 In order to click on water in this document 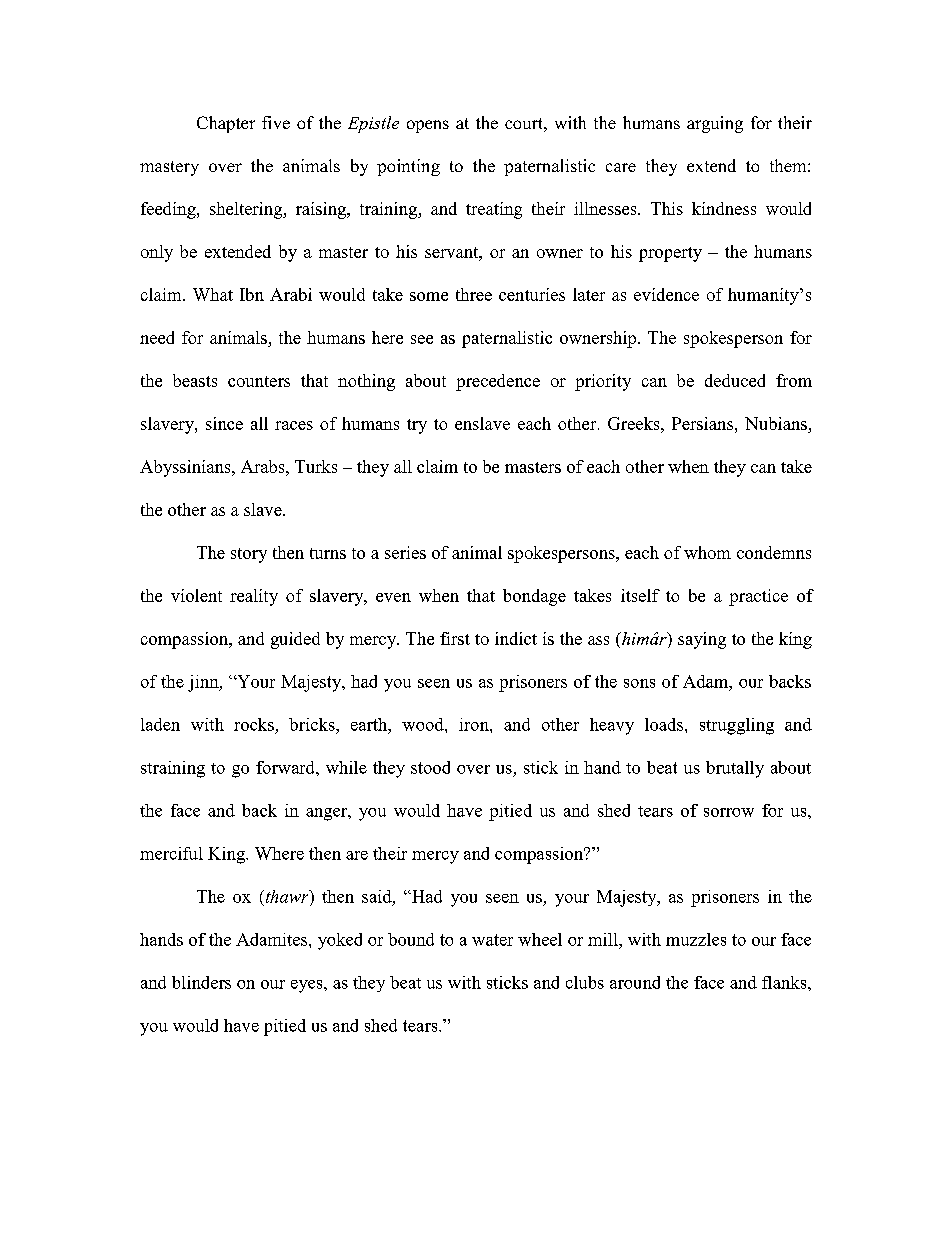, I will do `click(492, 940)`.
